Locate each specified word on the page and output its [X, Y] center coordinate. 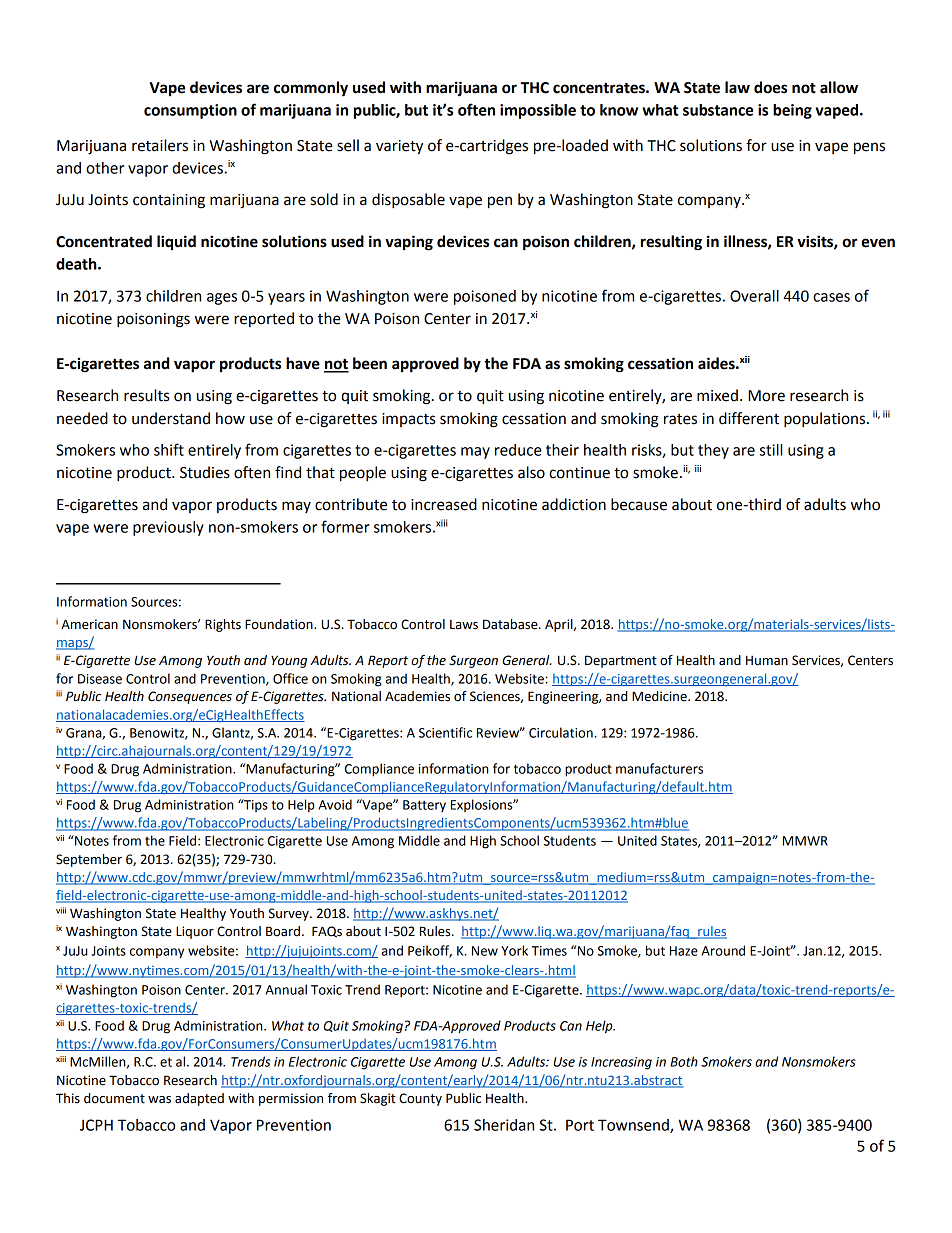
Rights [223, 625]
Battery [424, 806]
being [792, 111]
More [766, 396]
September [89, 860]
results [146, 395]
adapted [199, 1099]
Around [723, 950]
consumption [190, 111]
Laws [464, 625]
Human [767, 660]
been [370, 363]
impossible [538, 111]
